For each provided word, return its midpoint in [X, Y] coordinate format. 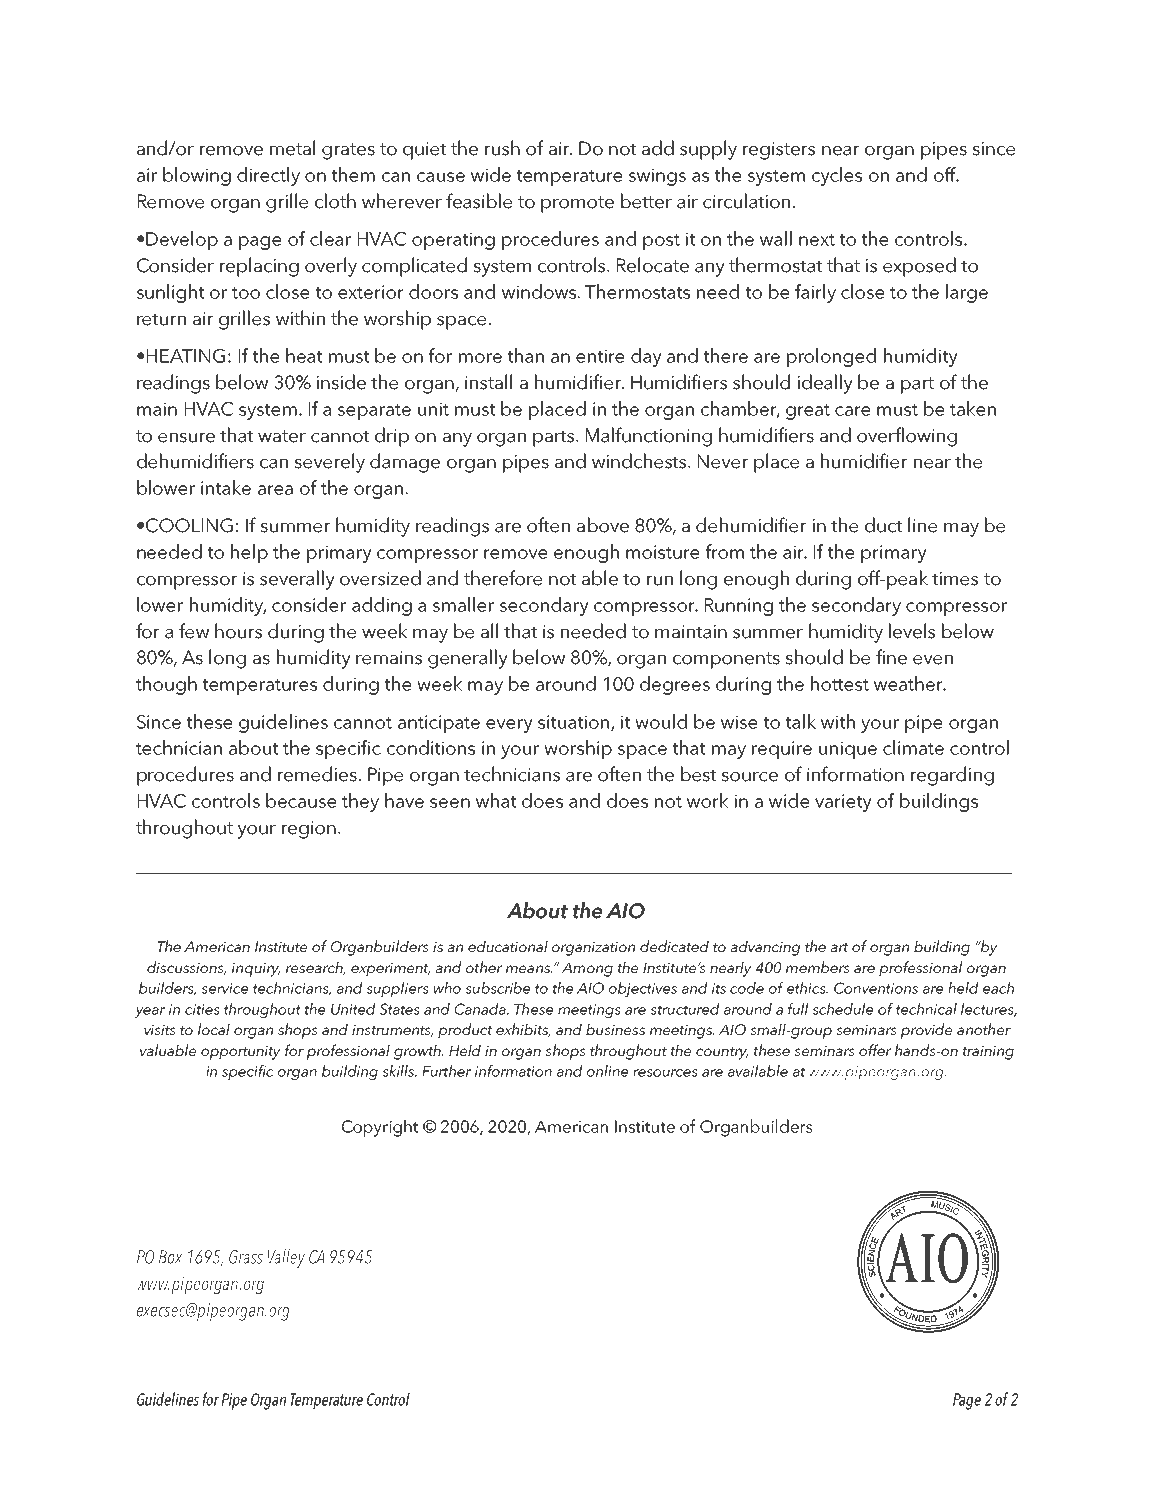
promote [577, 204]
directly [268, 176]
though [166, 685]
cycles [837, 176]
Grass [246, 1257]
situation [575, 723]
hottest [840, 683]
